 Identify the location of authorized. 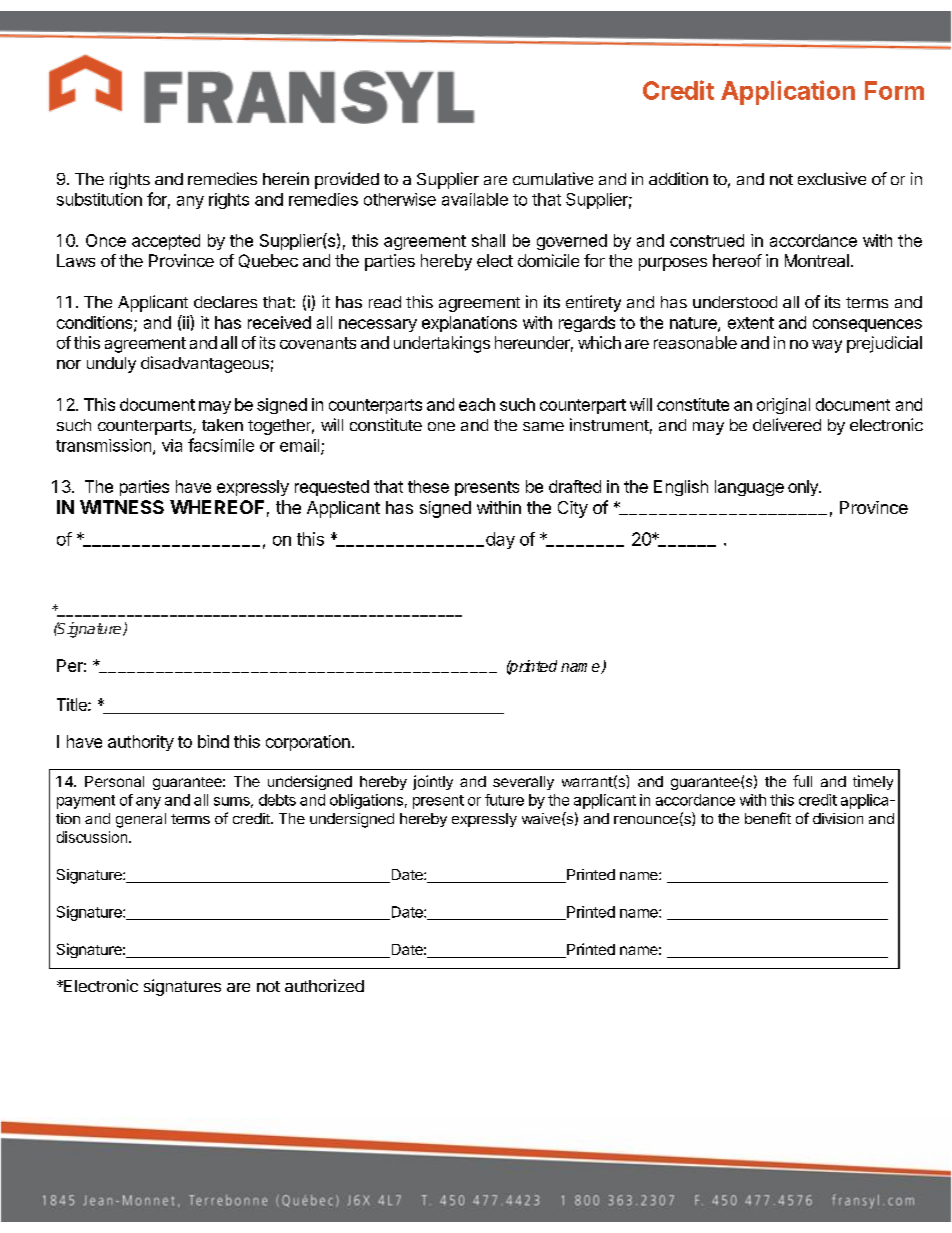
(324, 985).
